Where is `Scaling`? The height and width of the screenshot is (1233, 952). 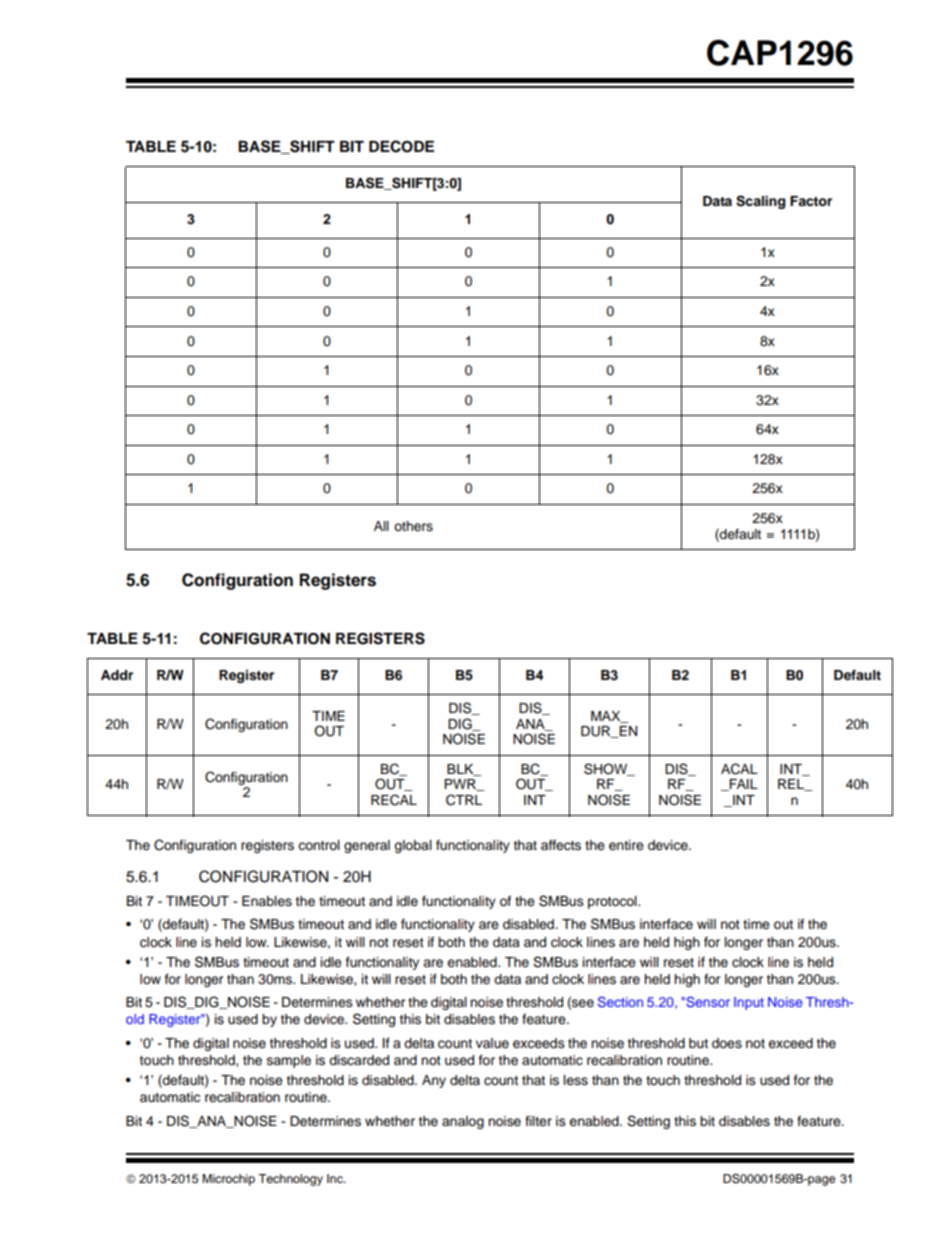
Scaling is located at coordinates (760, 202).
